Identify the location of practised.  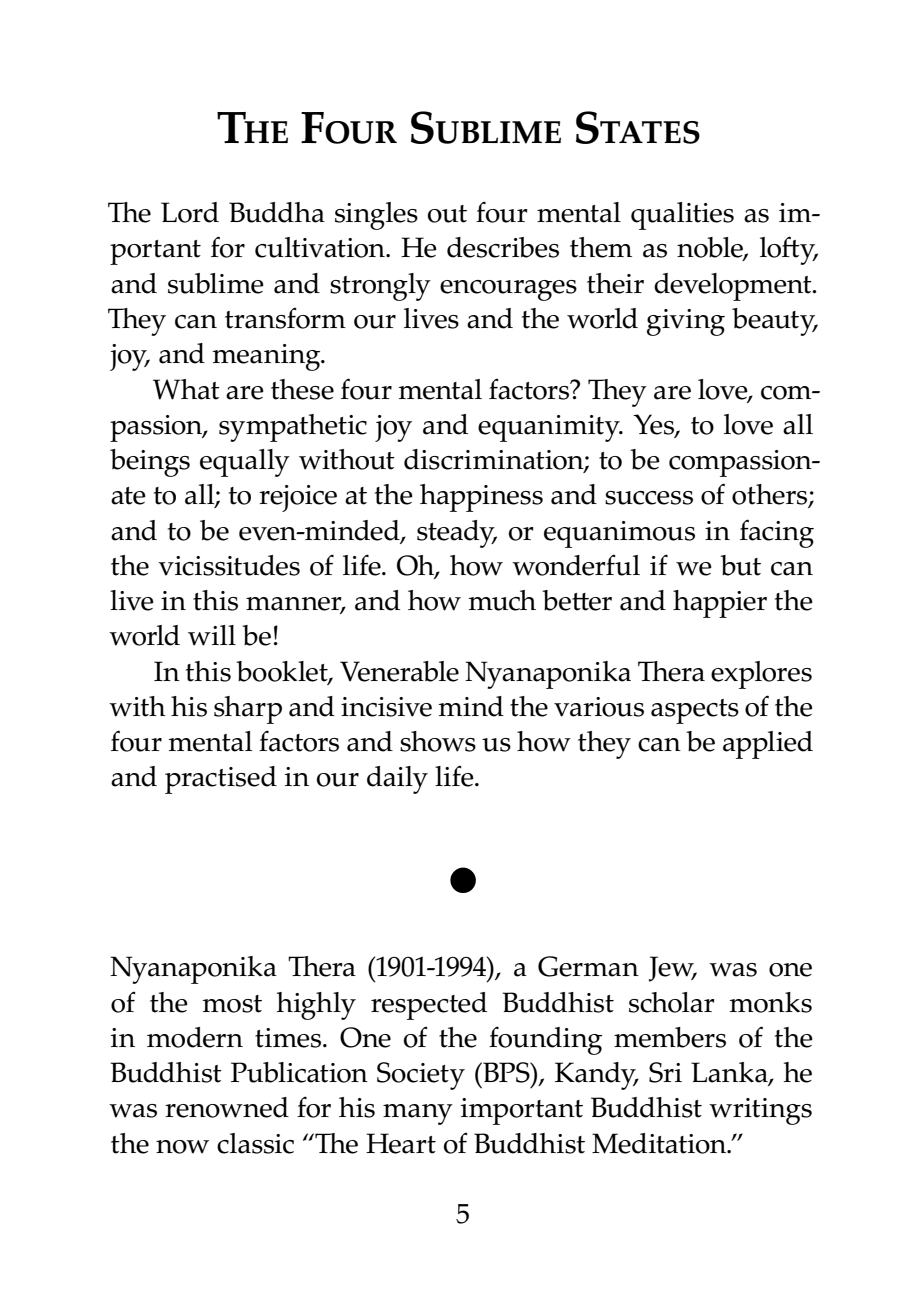
(221, 780).
